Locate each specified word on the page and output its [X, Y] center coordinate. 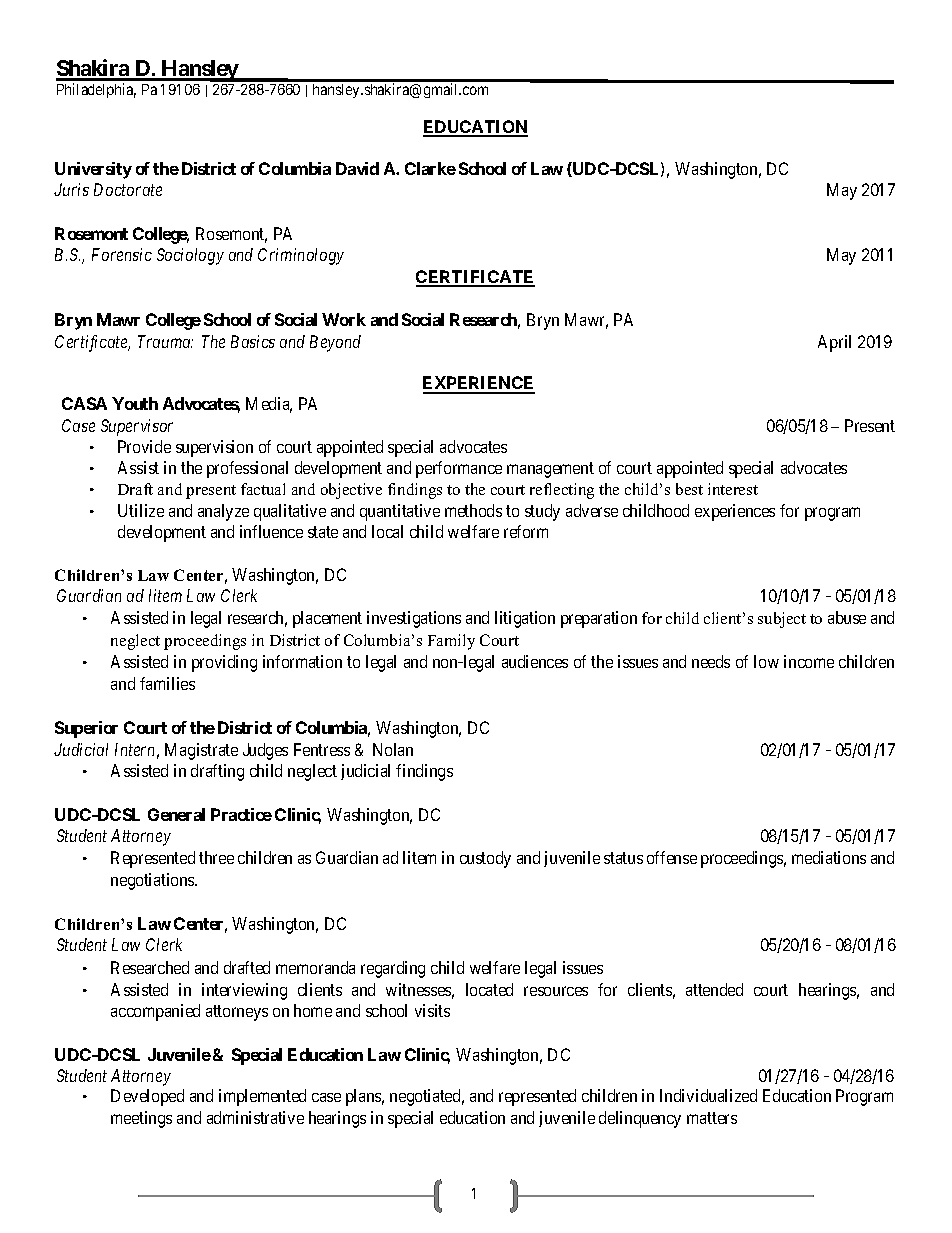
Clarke [430, 168]
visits [432, 1010]
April [834, 343]
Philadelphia [96, 90]
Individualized [708, 1095]
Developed [147, 1097]
